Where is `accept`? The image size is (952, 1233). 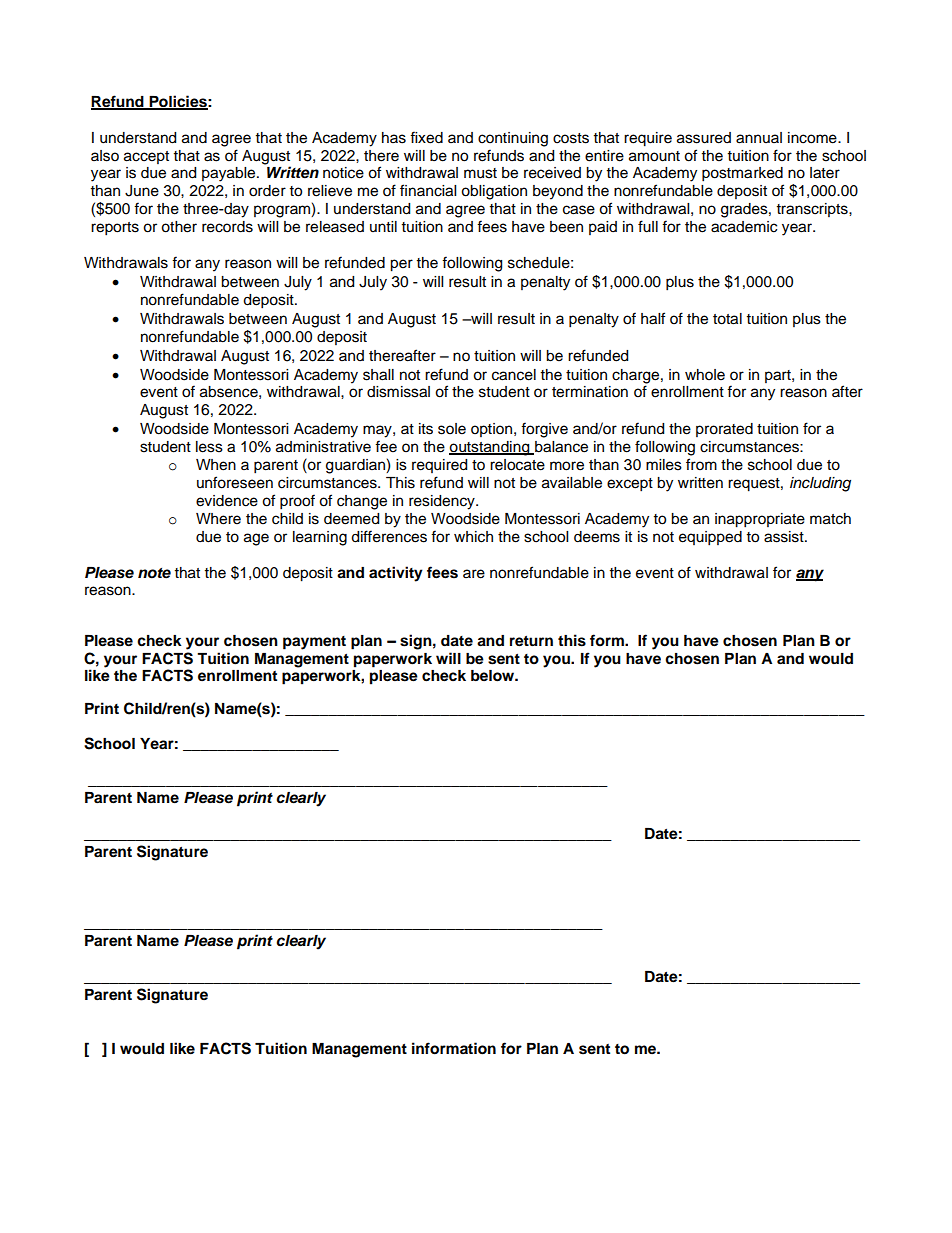 accept is located at coordinates (146, 157).
